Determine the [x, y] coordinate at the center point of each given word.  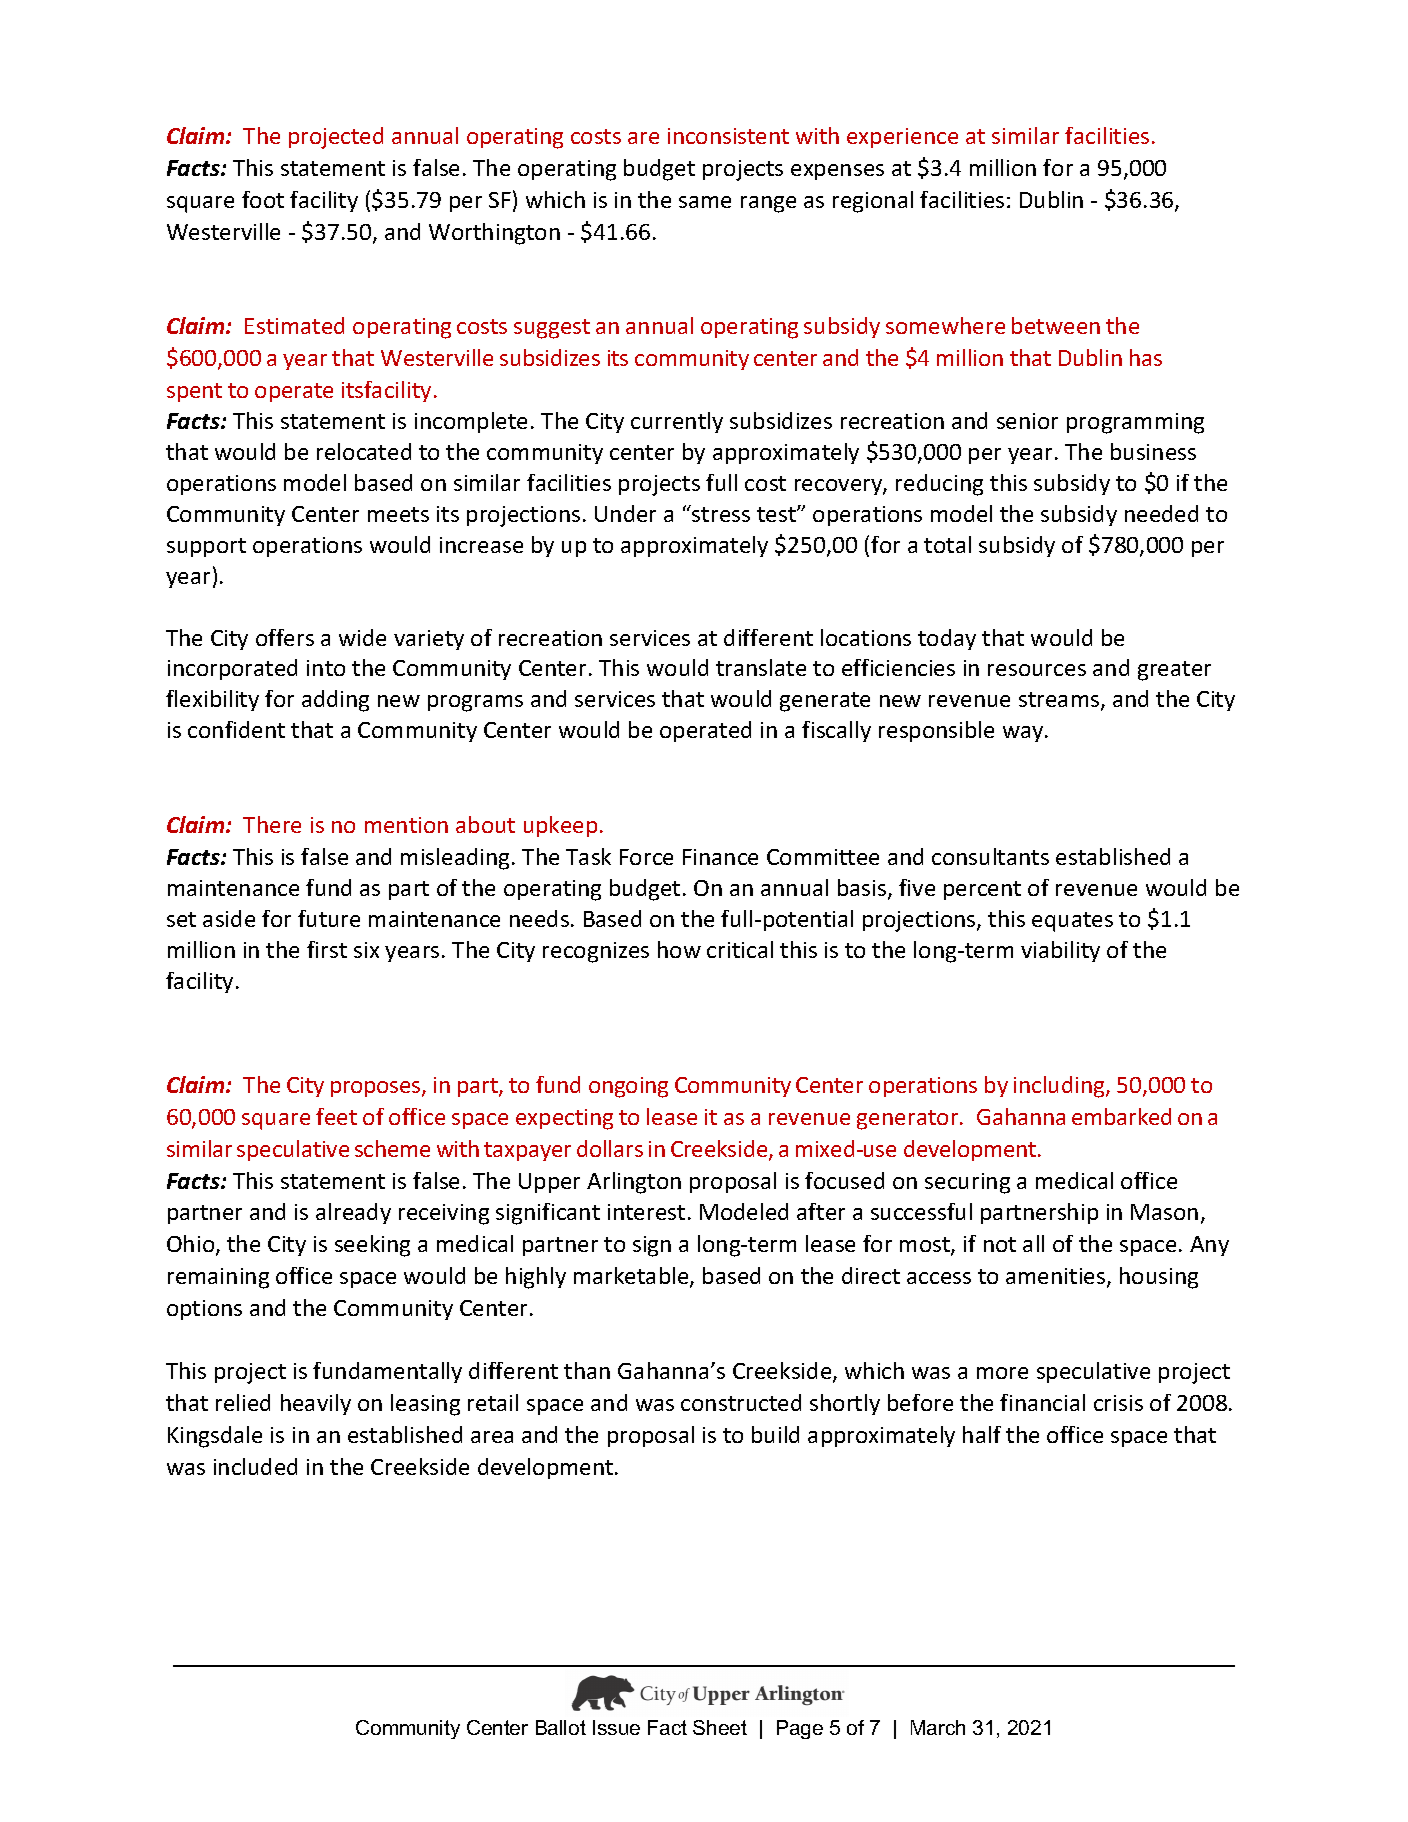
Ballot [561, 1727]
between [1056, 325]
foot [263, 199]
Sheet [720, 1727]
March [938, 1727]
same [705, 202]
